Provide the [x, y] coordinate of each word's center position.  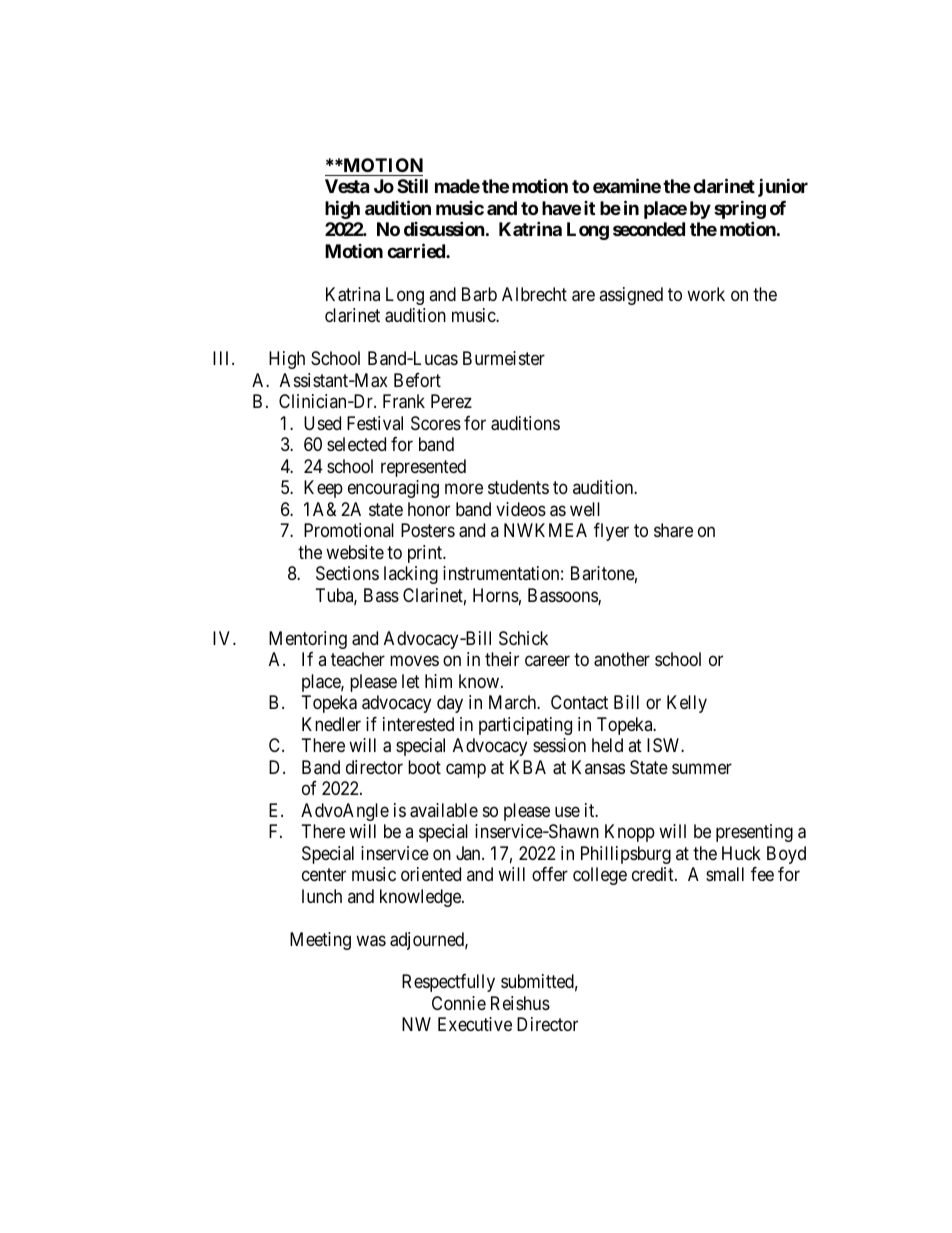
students [518, 487]
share [673, 530]
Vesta [347, 186]
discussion [444, 229]
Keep [323, 489]
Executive [475, 1024]
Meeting [320, 941]
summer [702, 768]
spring [740, 211]
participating [525, 726]
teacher [358, 659]
